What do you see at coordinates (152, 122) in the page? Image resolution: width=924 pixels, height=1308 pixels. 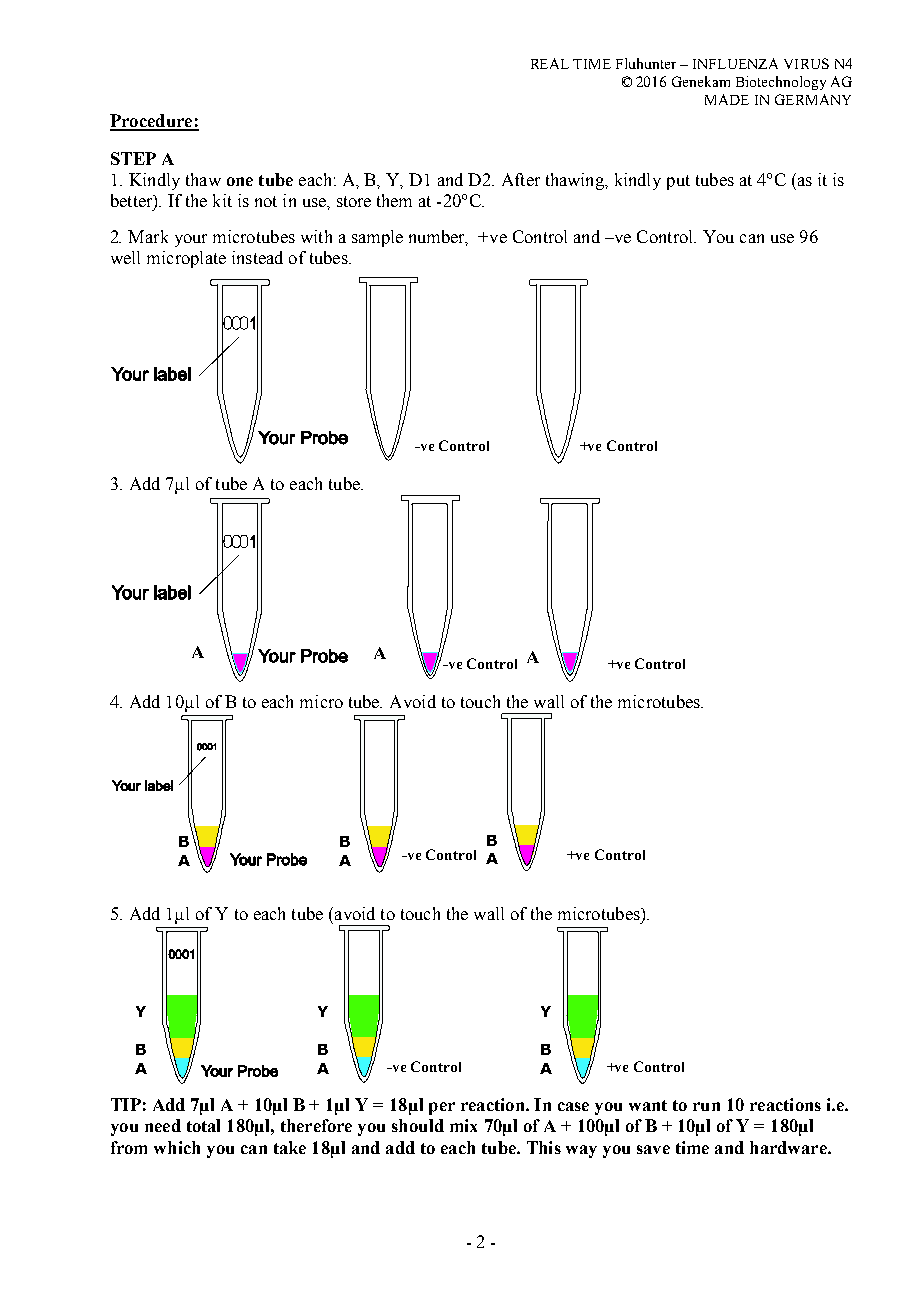 I see `Procedure` at bounding box center [152, 122].
